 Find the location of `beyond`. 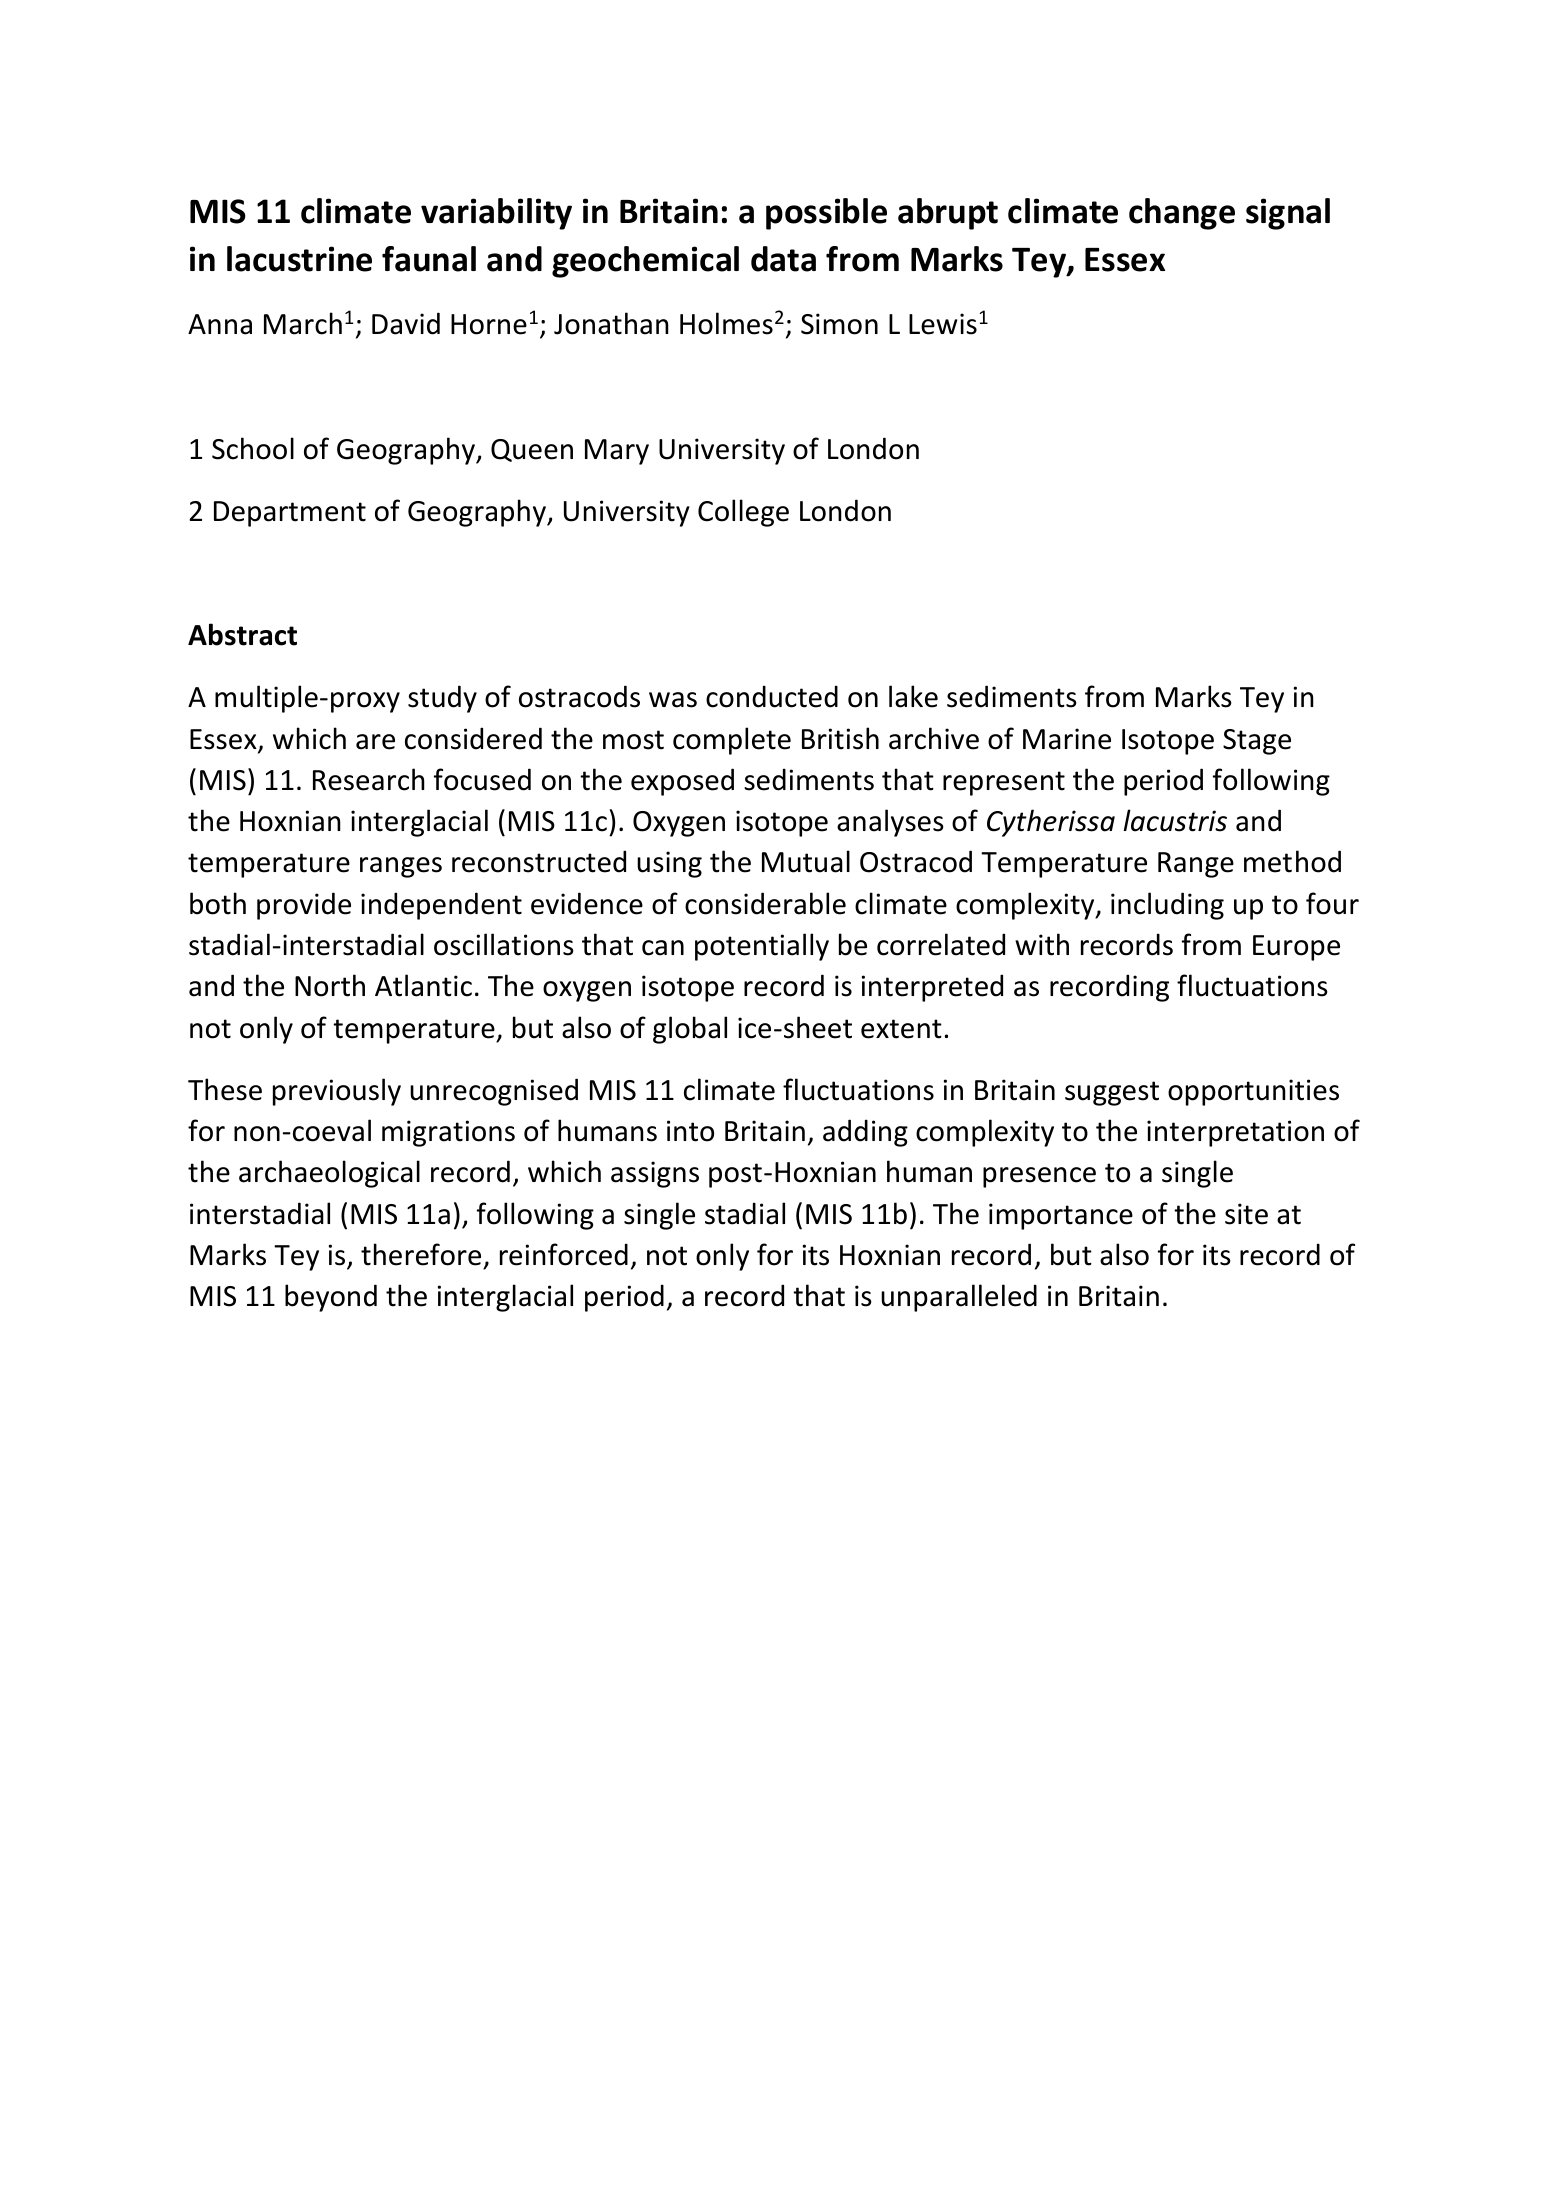

beyond is located at coordinates (331, 1298).
